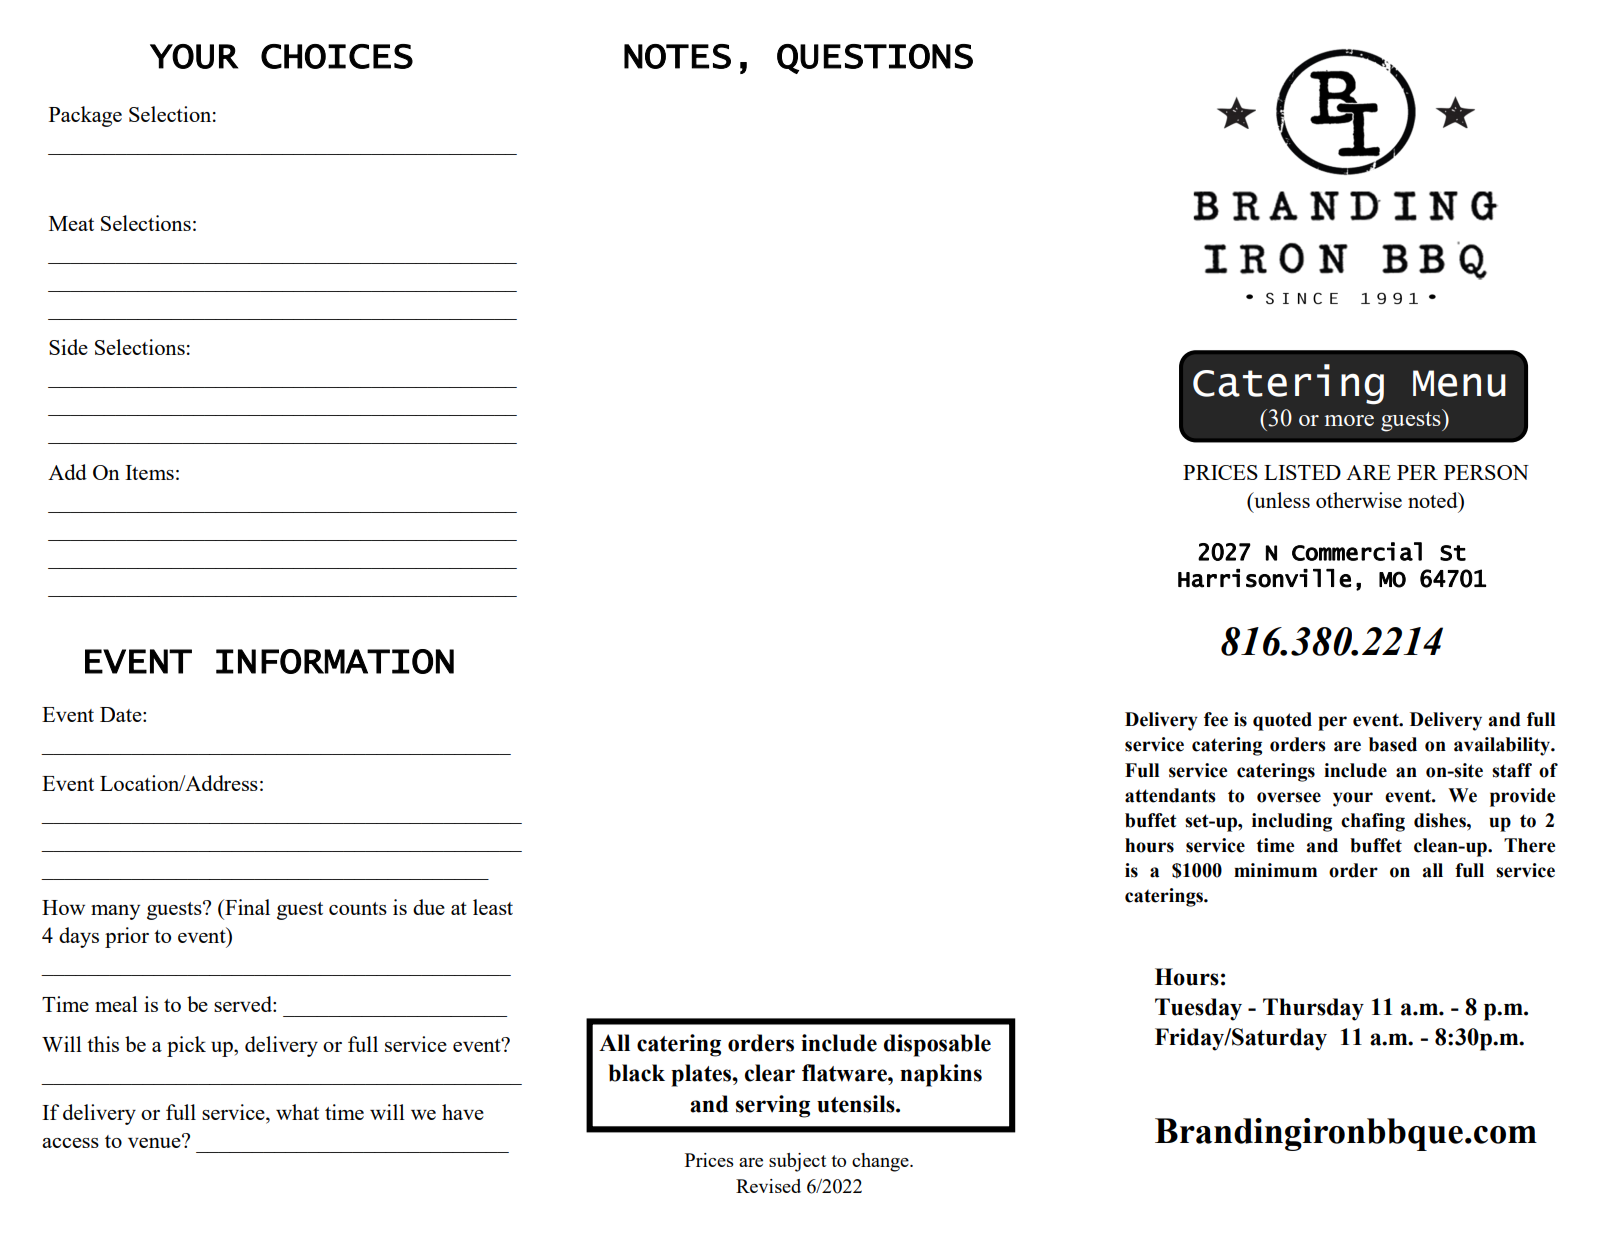 This image has width=1605, height=1240. What do you see at coordinates (246, 907) in the image?
I see `Final` at bounding box center [246, 907].
